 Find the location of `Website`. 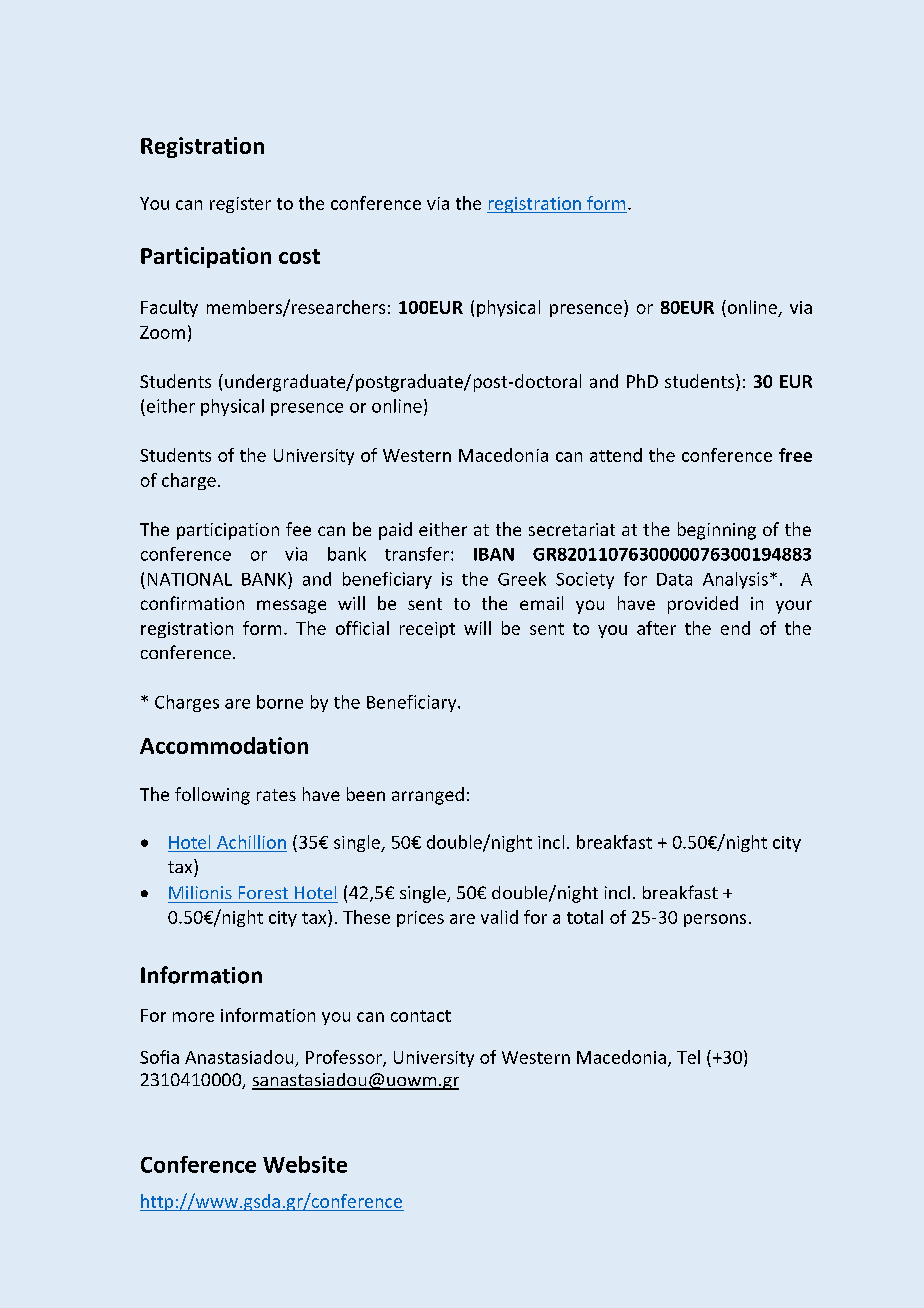

Website is located at coordinates (305, 1164).
